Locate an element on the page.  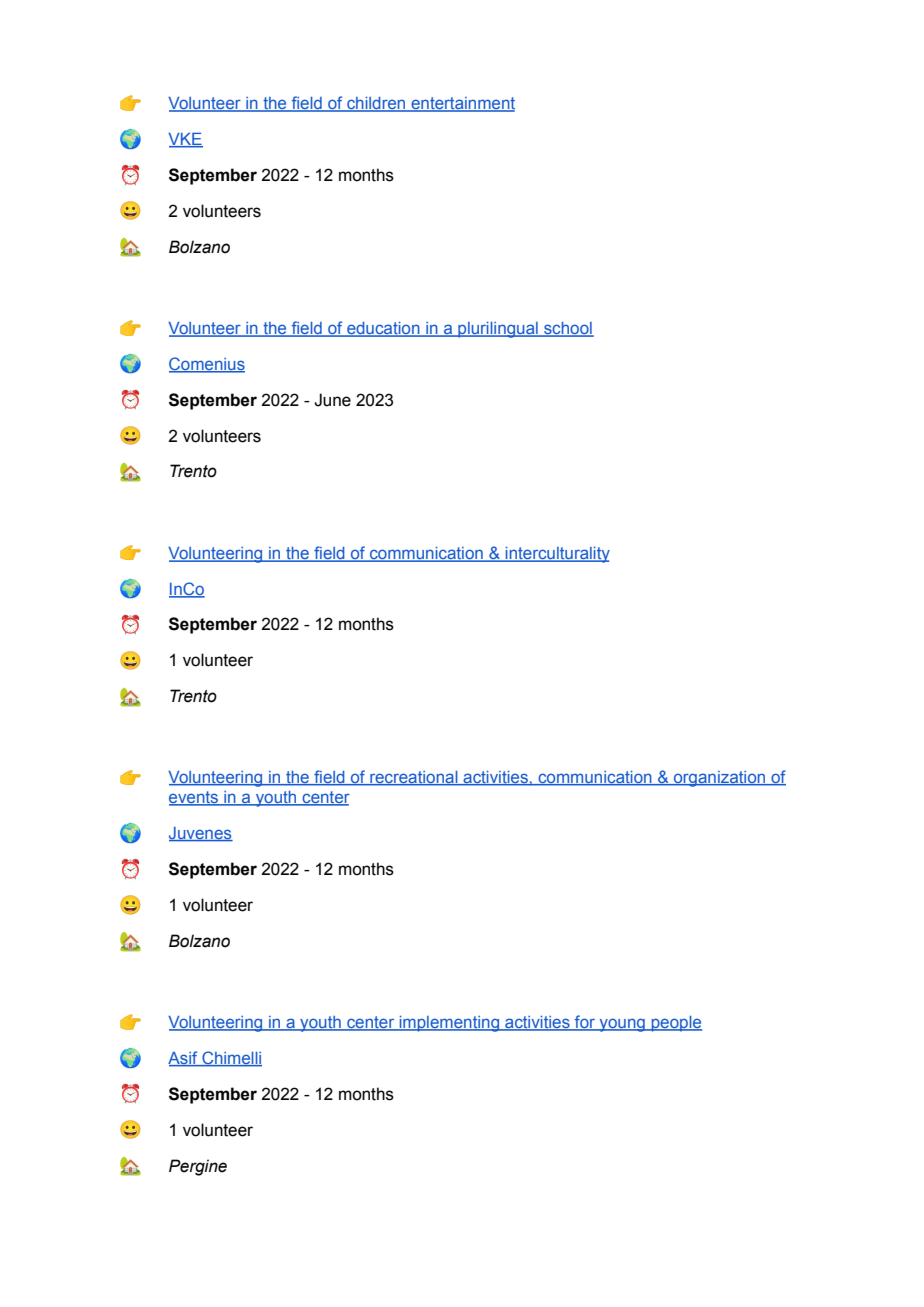
education is located at coordinates (383, 329).
